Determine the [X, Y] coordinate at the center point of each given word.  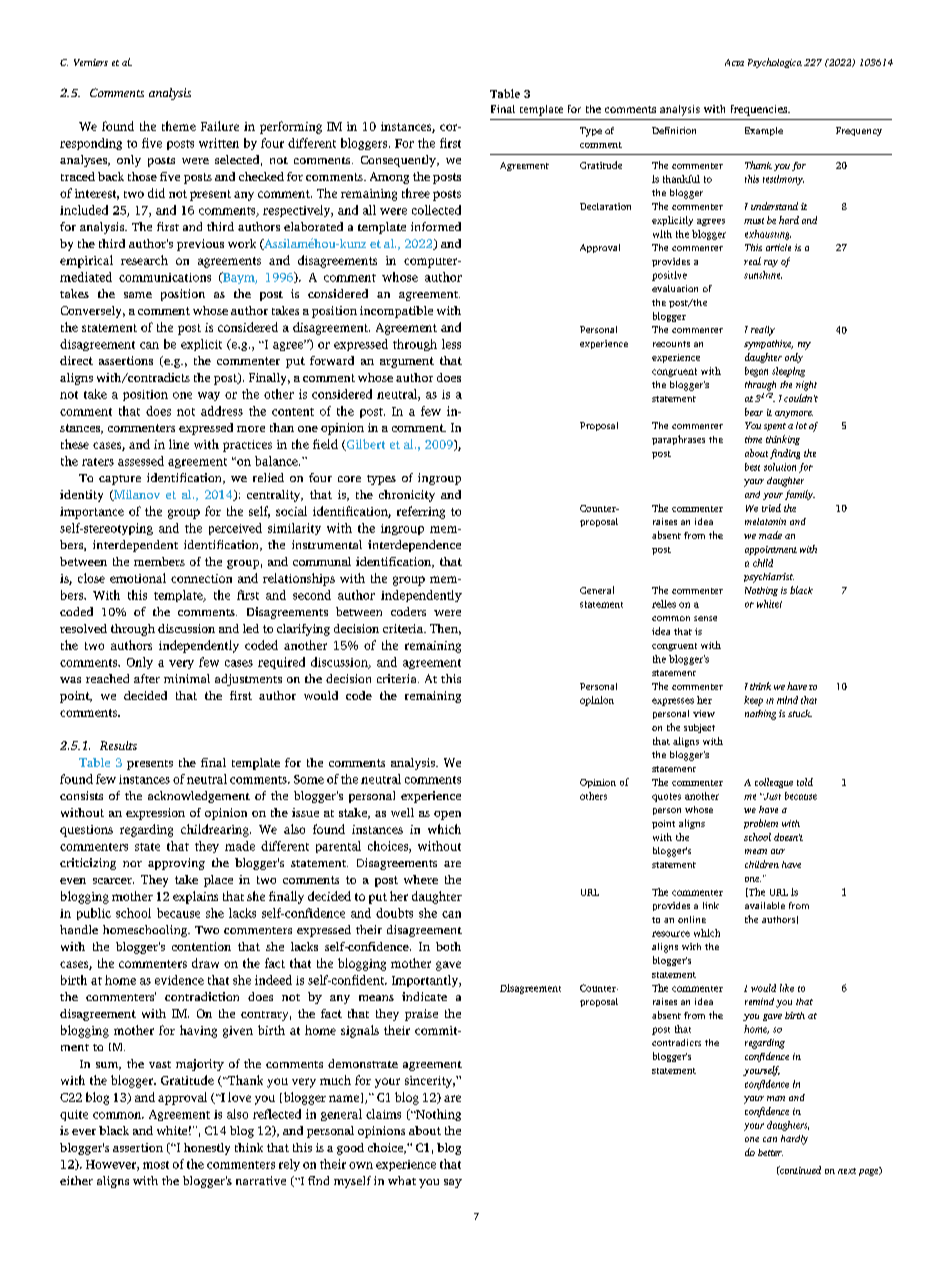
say [453, 1183]
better [770, 1152]
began [756, 372]
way [209, 396]
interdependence [414, 546]
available [765, 905]
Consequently [399, 161]
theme [179, 126]
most [156, 1165]
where [421, 879]
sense [705, 618]
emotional [138, 578]
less [451, 344]
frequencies [760, 110]
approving [176, 864]
